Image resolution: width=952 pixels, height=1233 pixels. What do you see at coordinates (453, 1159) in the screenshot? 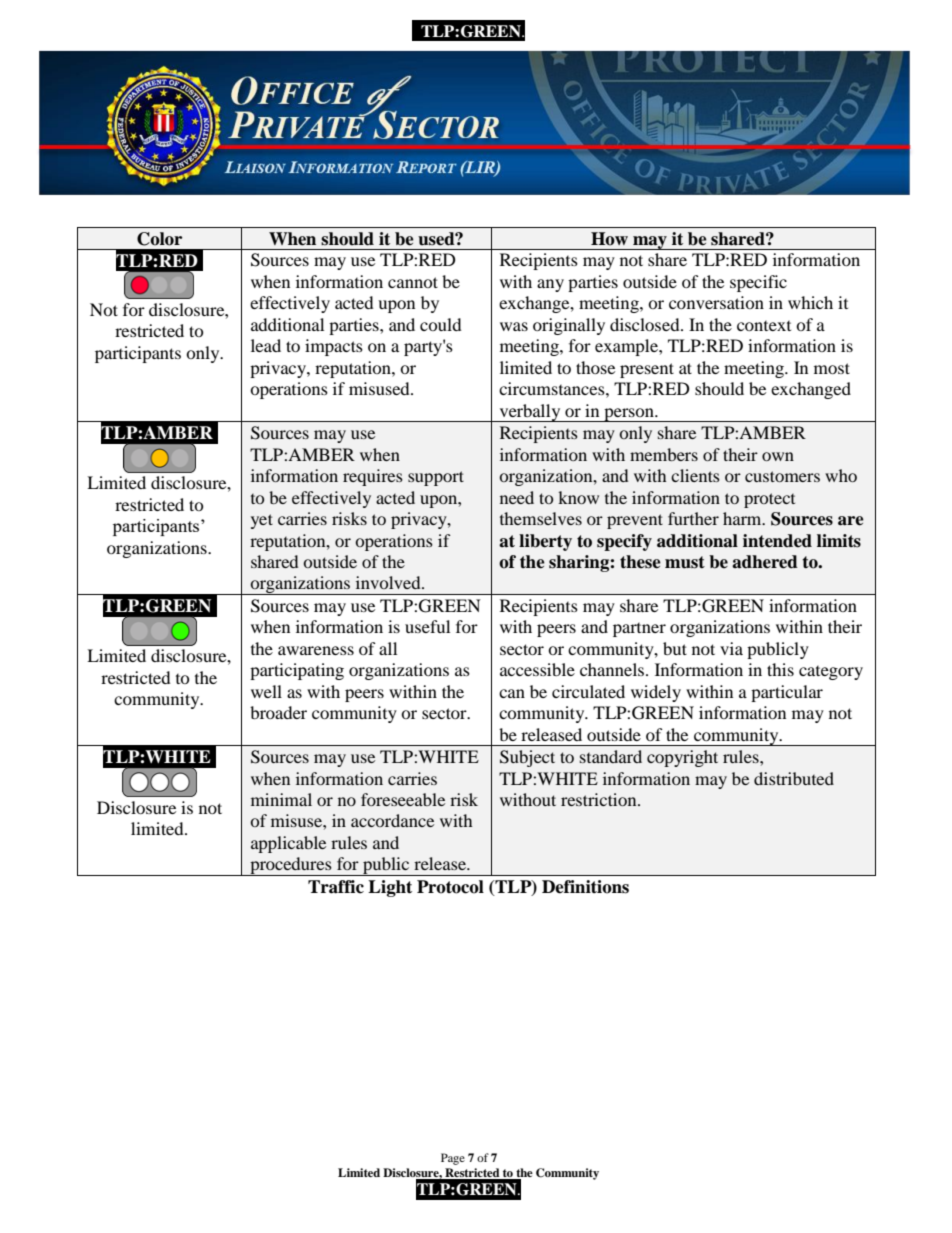
I see `Page` at bounding box center [453, 1159].
